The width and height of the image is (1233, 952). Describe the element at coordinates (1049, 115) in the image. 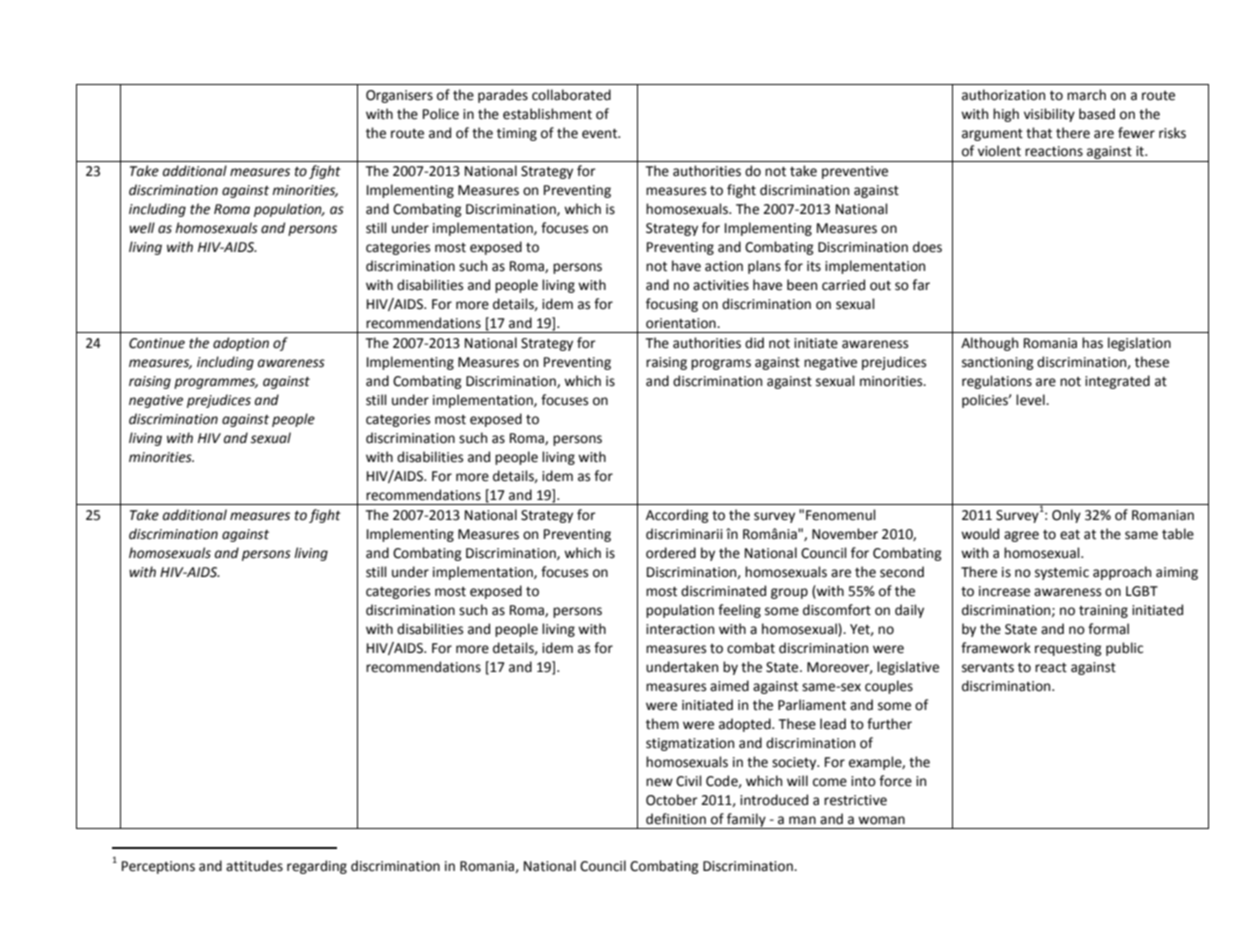

I see `visibility` at that location.
